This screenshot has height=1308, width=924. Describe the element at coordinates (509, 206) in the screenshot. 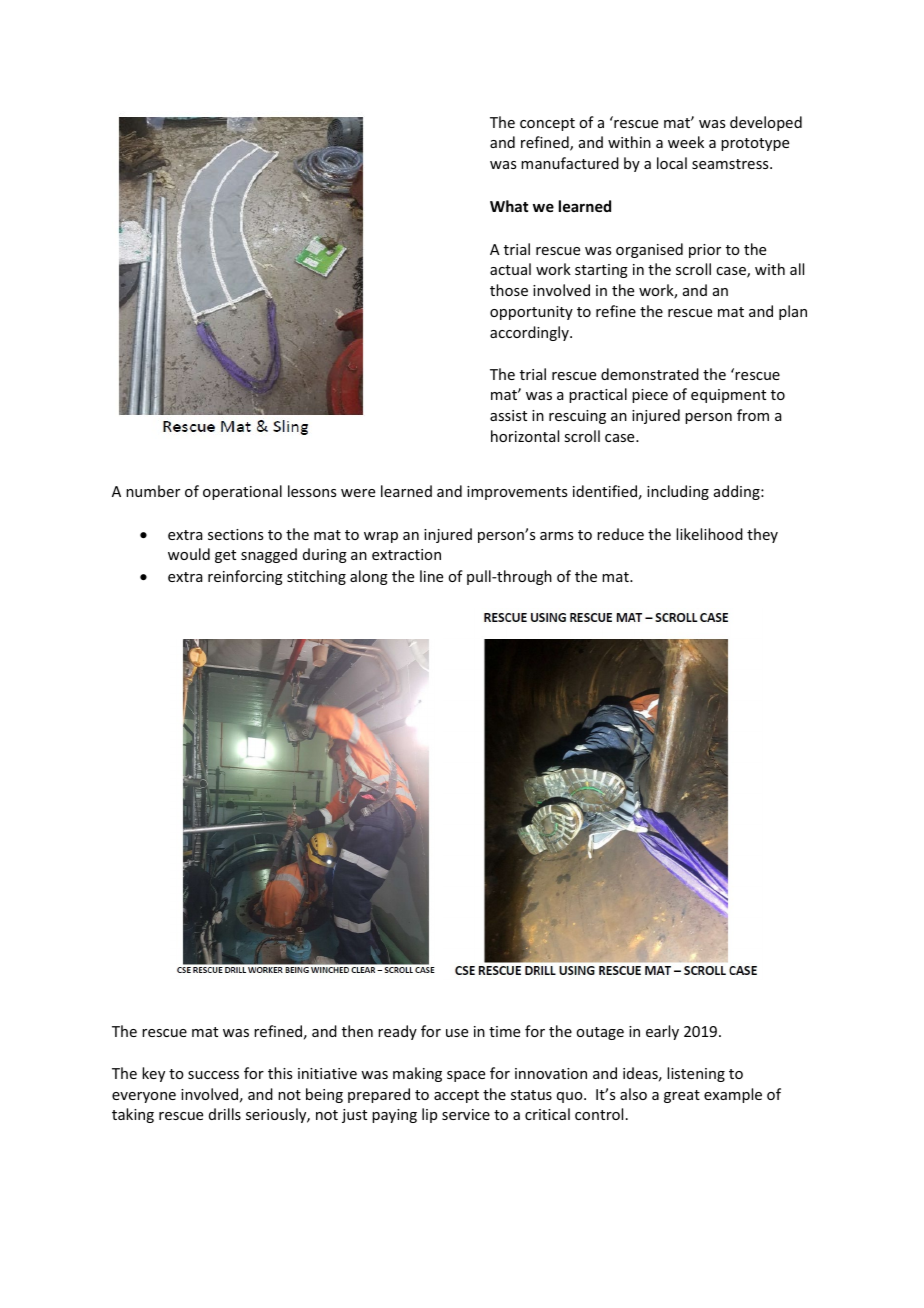

I see `What` at that location.
